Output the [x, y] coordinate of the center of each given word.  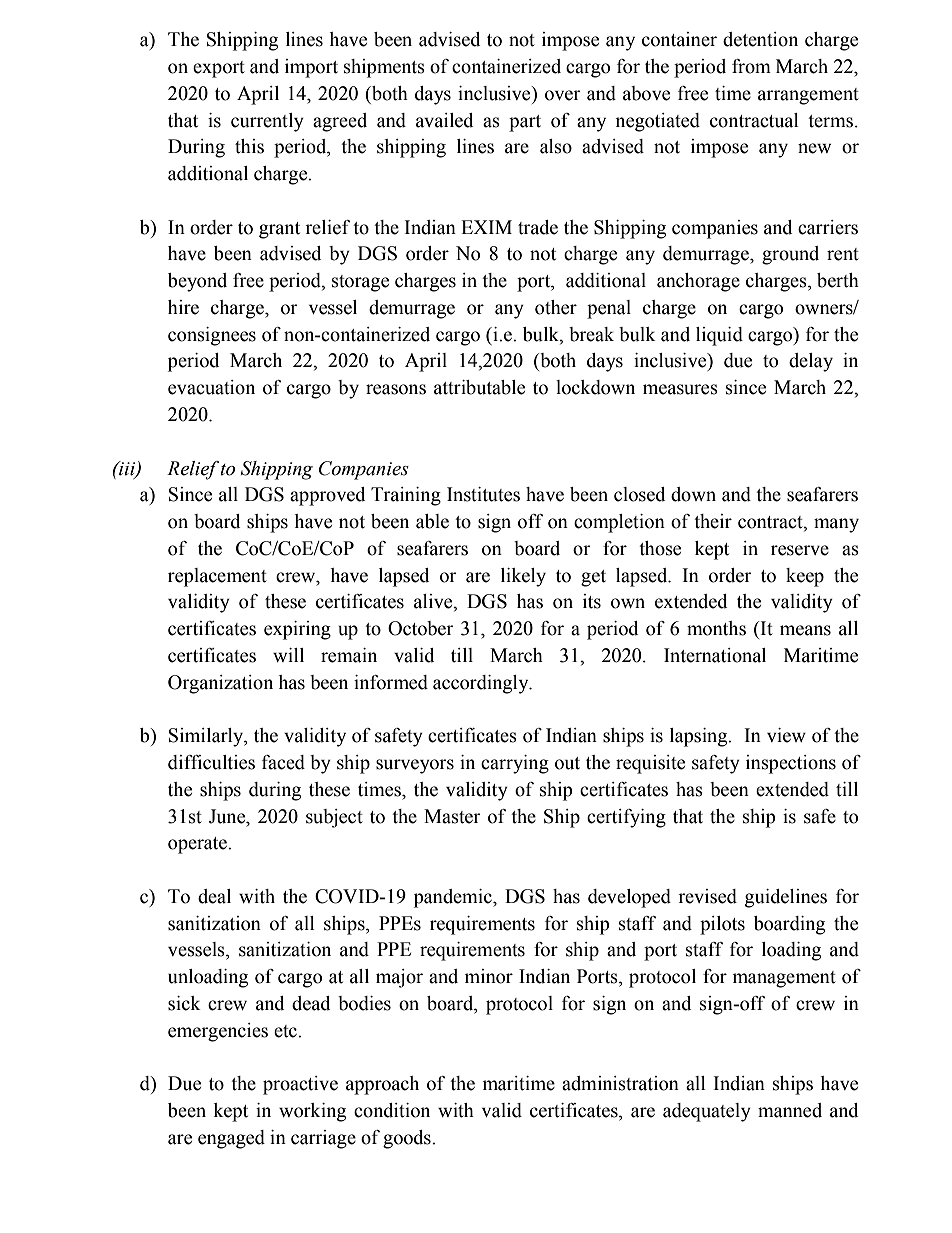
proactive [300, 1085]
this [249, 146]
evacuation [211, 387]
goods [408, 1139]
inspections [791, 764]
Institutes [483, 494]
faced [283, 762]
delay [811, 362]
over [563, 95]
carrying [515, 764]
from [751, 66]
